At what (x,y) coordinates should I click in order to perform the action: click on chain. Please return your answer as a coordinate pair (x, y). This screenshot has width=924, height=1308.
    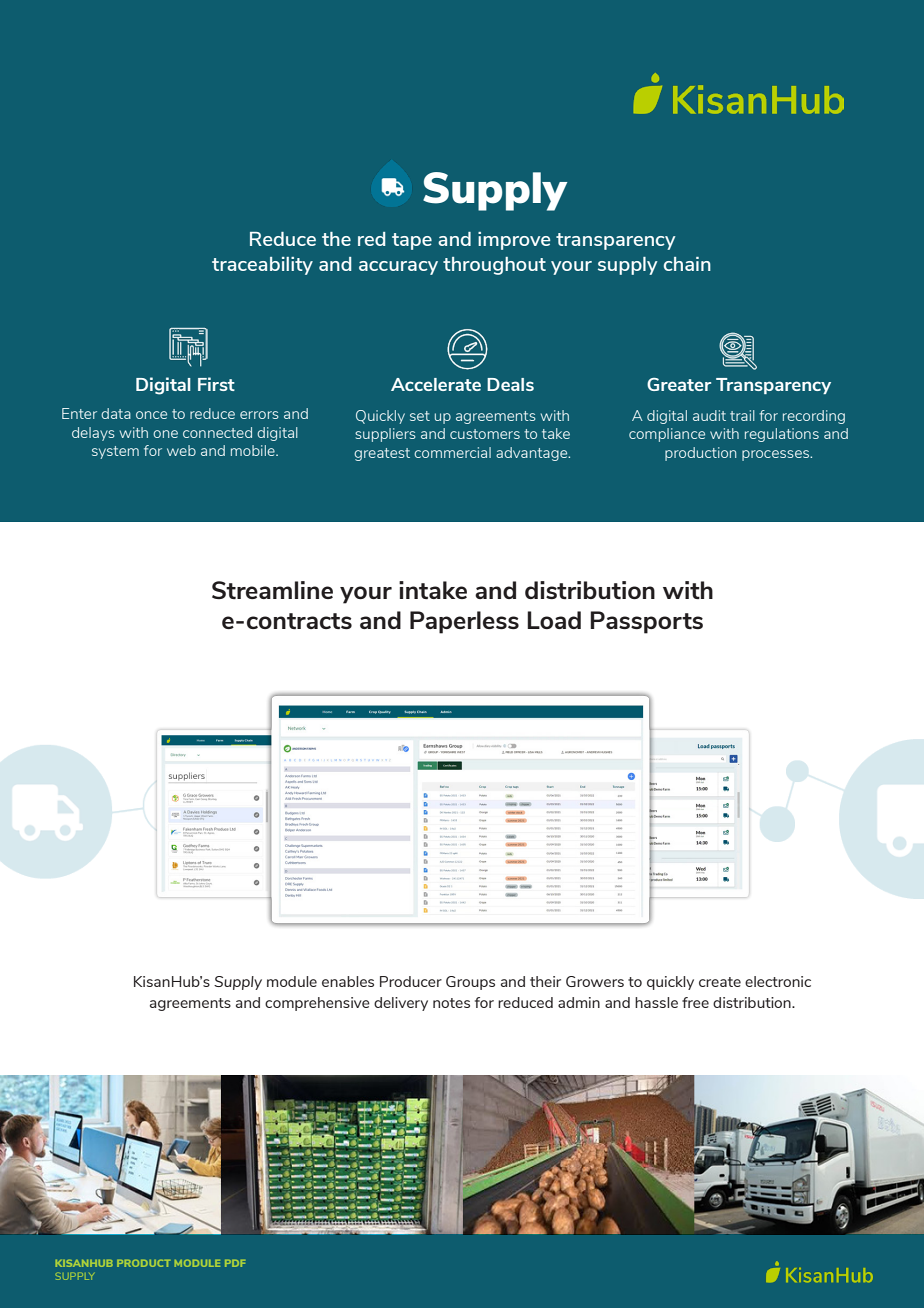
    Looking at the image, I should click on (687, 264).
